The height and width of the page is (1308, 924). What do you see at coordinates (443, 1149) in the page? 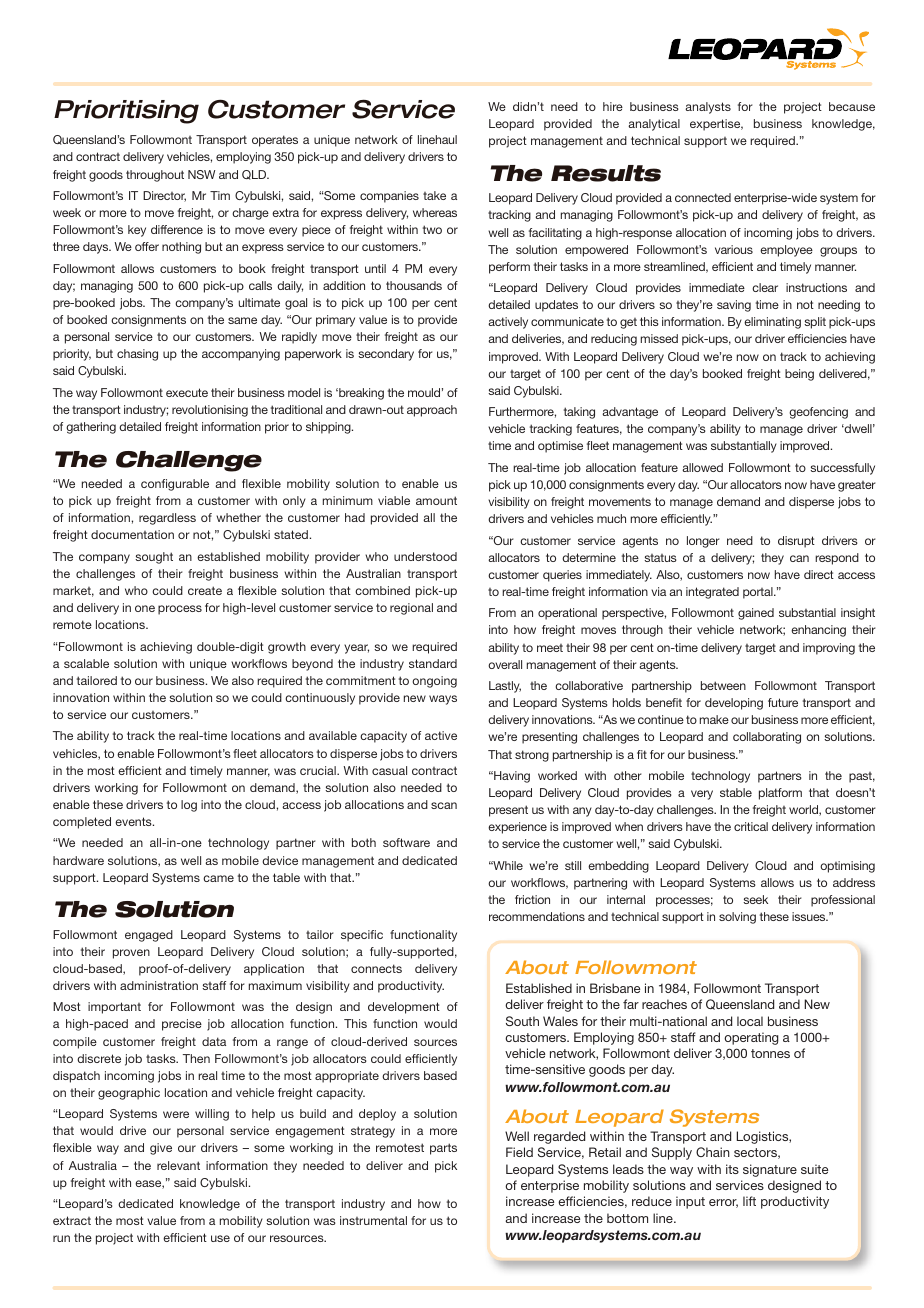
I see `parts` at bounding box center [443, 1149].
